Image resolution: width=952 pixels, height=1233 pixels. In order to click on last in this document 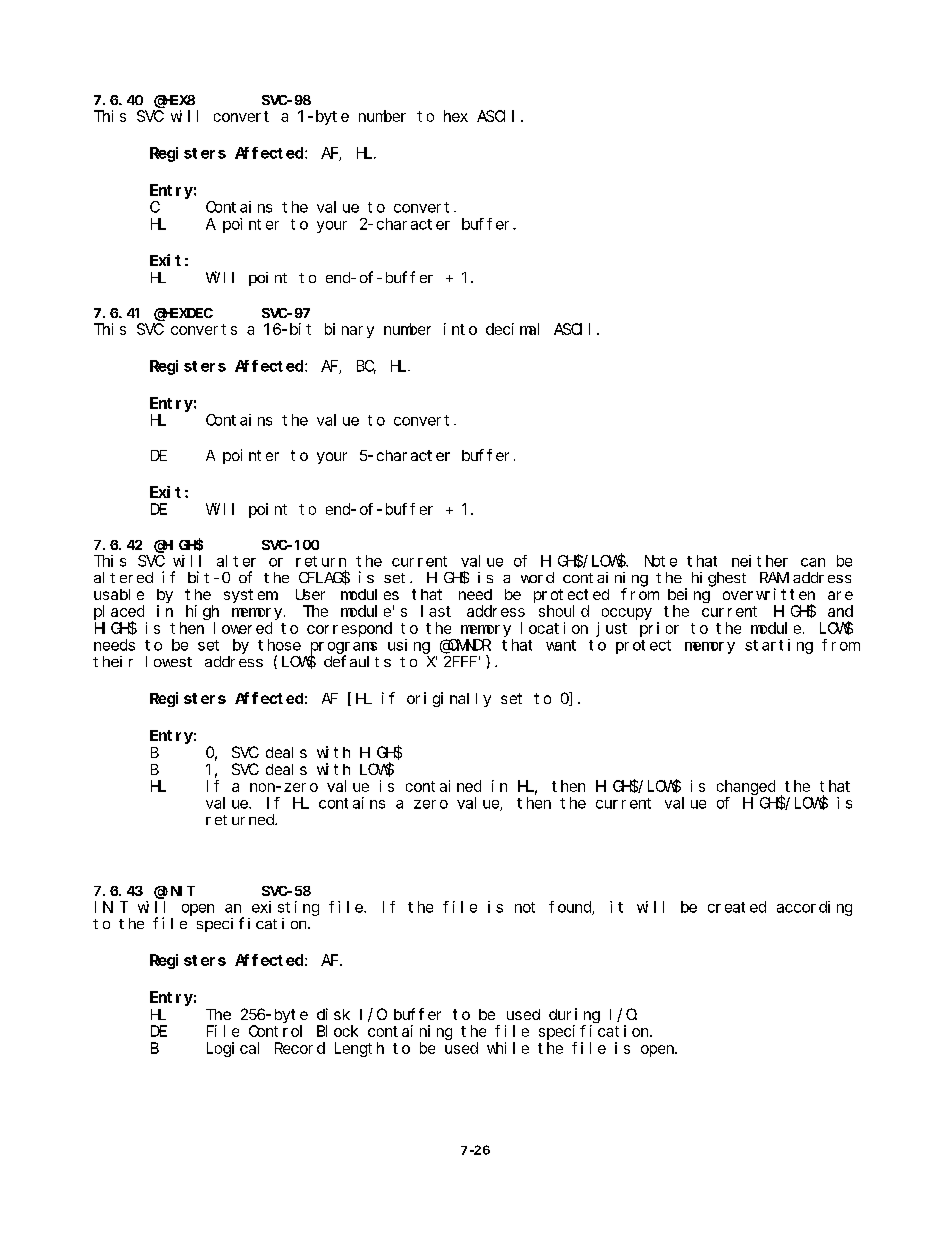, I will do `click(436, 611)`.
